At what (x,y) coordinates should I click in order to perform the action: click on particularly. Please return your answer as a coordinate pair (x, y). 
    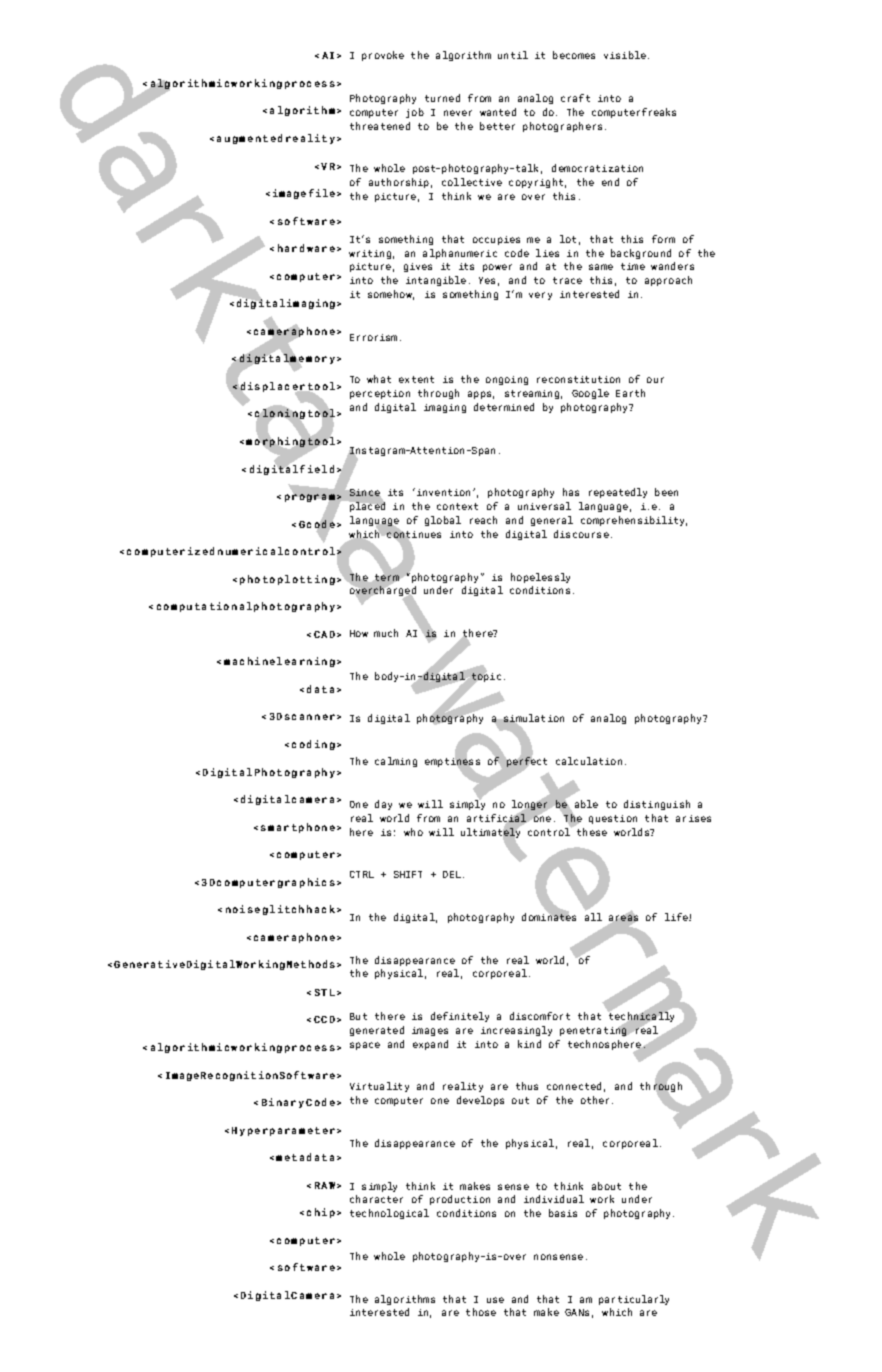
    Looking at the image, I should click on (634, 1300).
